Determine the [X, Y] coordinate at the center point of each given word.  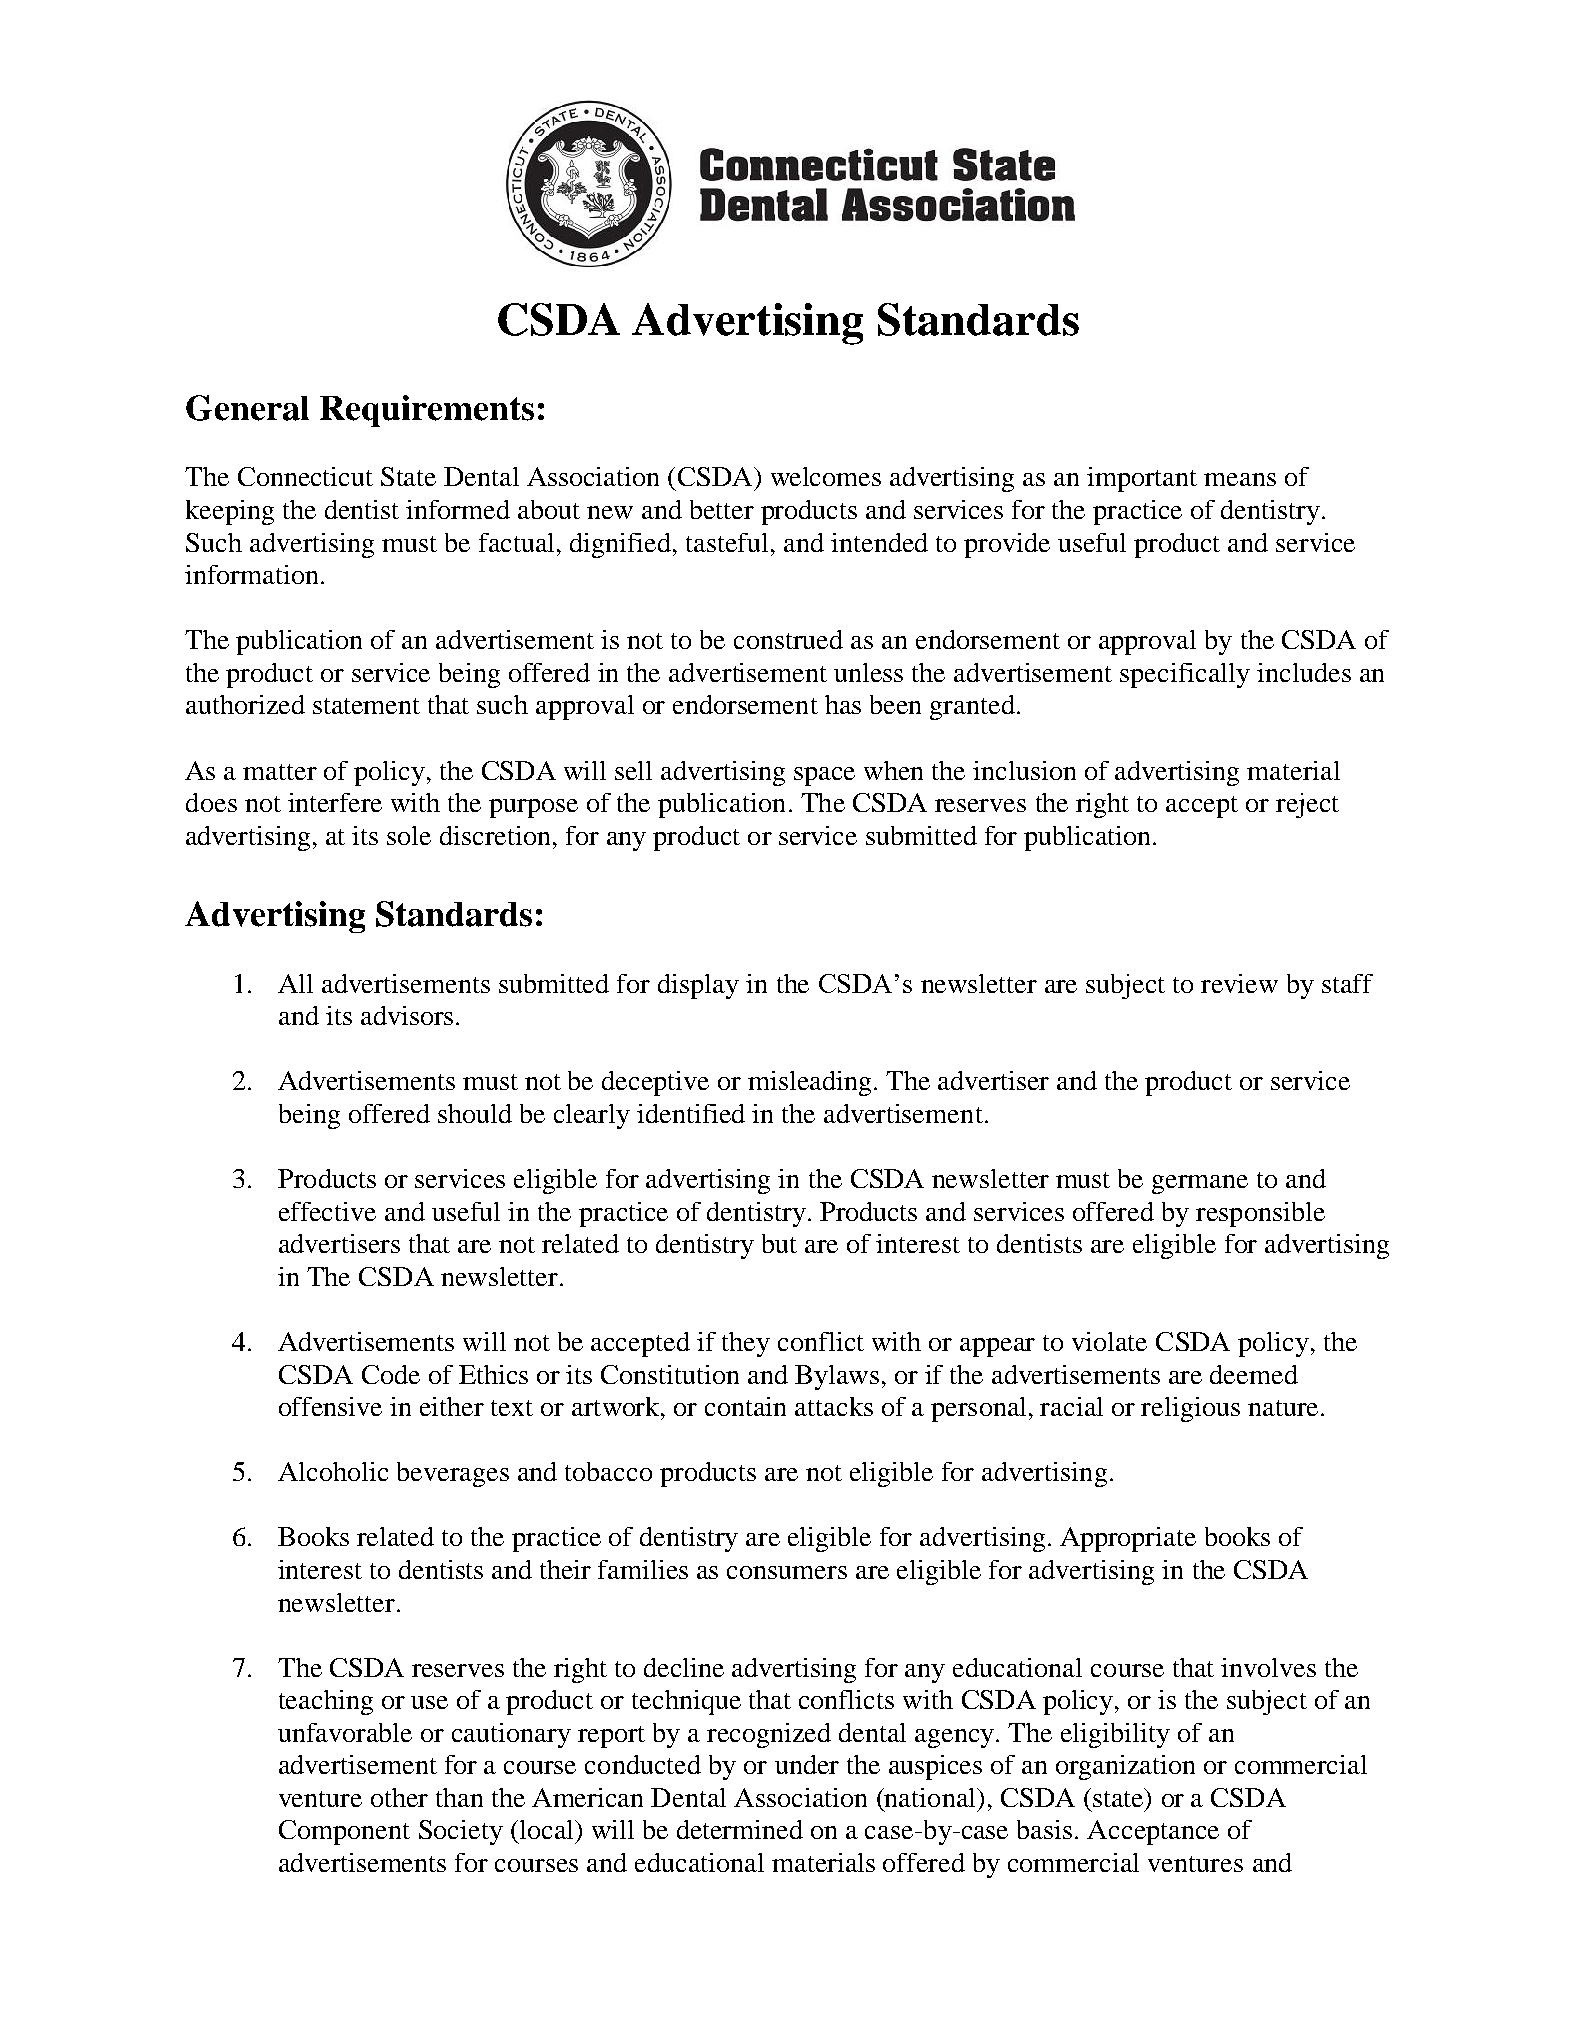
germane [1200, 1184]
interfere [335, 802]
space [824, 776]
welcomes [826, 476]
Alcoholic [333, 1471]
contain [745, 1406]
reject [1307, 805]
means [1240, 479]
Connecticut [305, 476]
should [475, 1113]
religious [1190, 1409]
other [399, 1797]
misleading [809, 1083]
